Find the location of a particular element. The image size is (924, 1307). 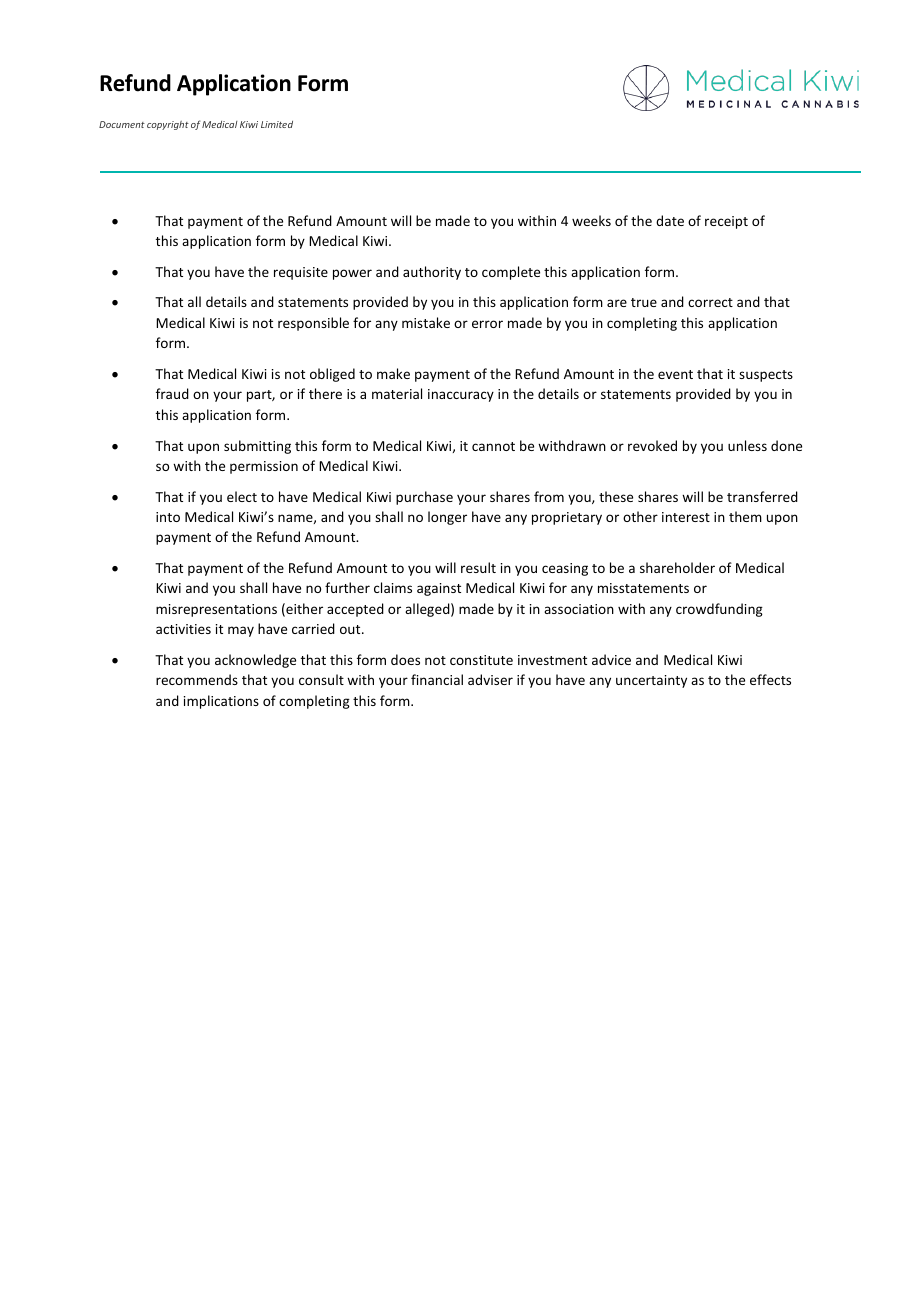

inaccuracy is located at coordinates (461, 395).
